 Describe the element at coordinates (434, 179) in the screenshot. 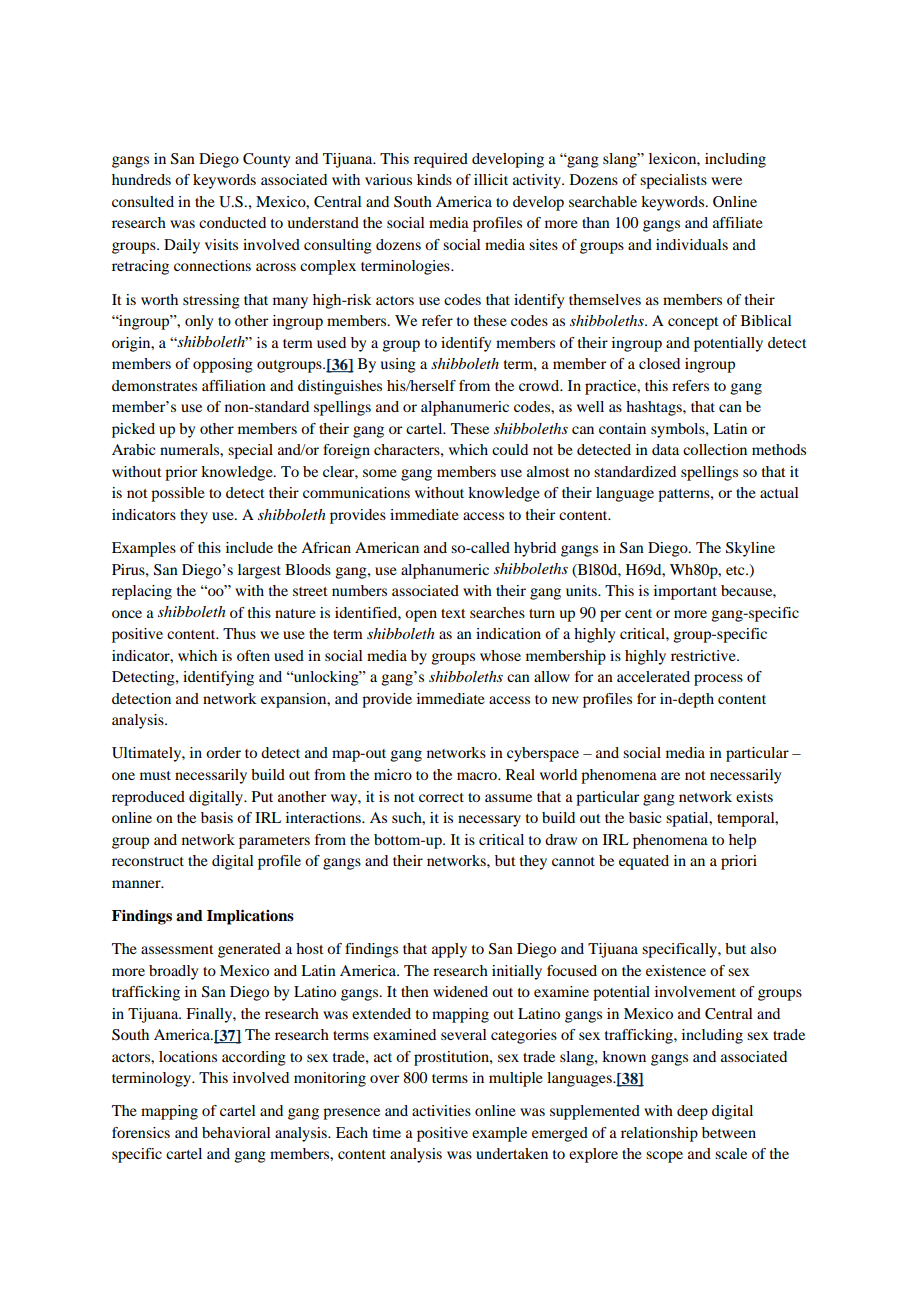

I see `kinds` at that location.
